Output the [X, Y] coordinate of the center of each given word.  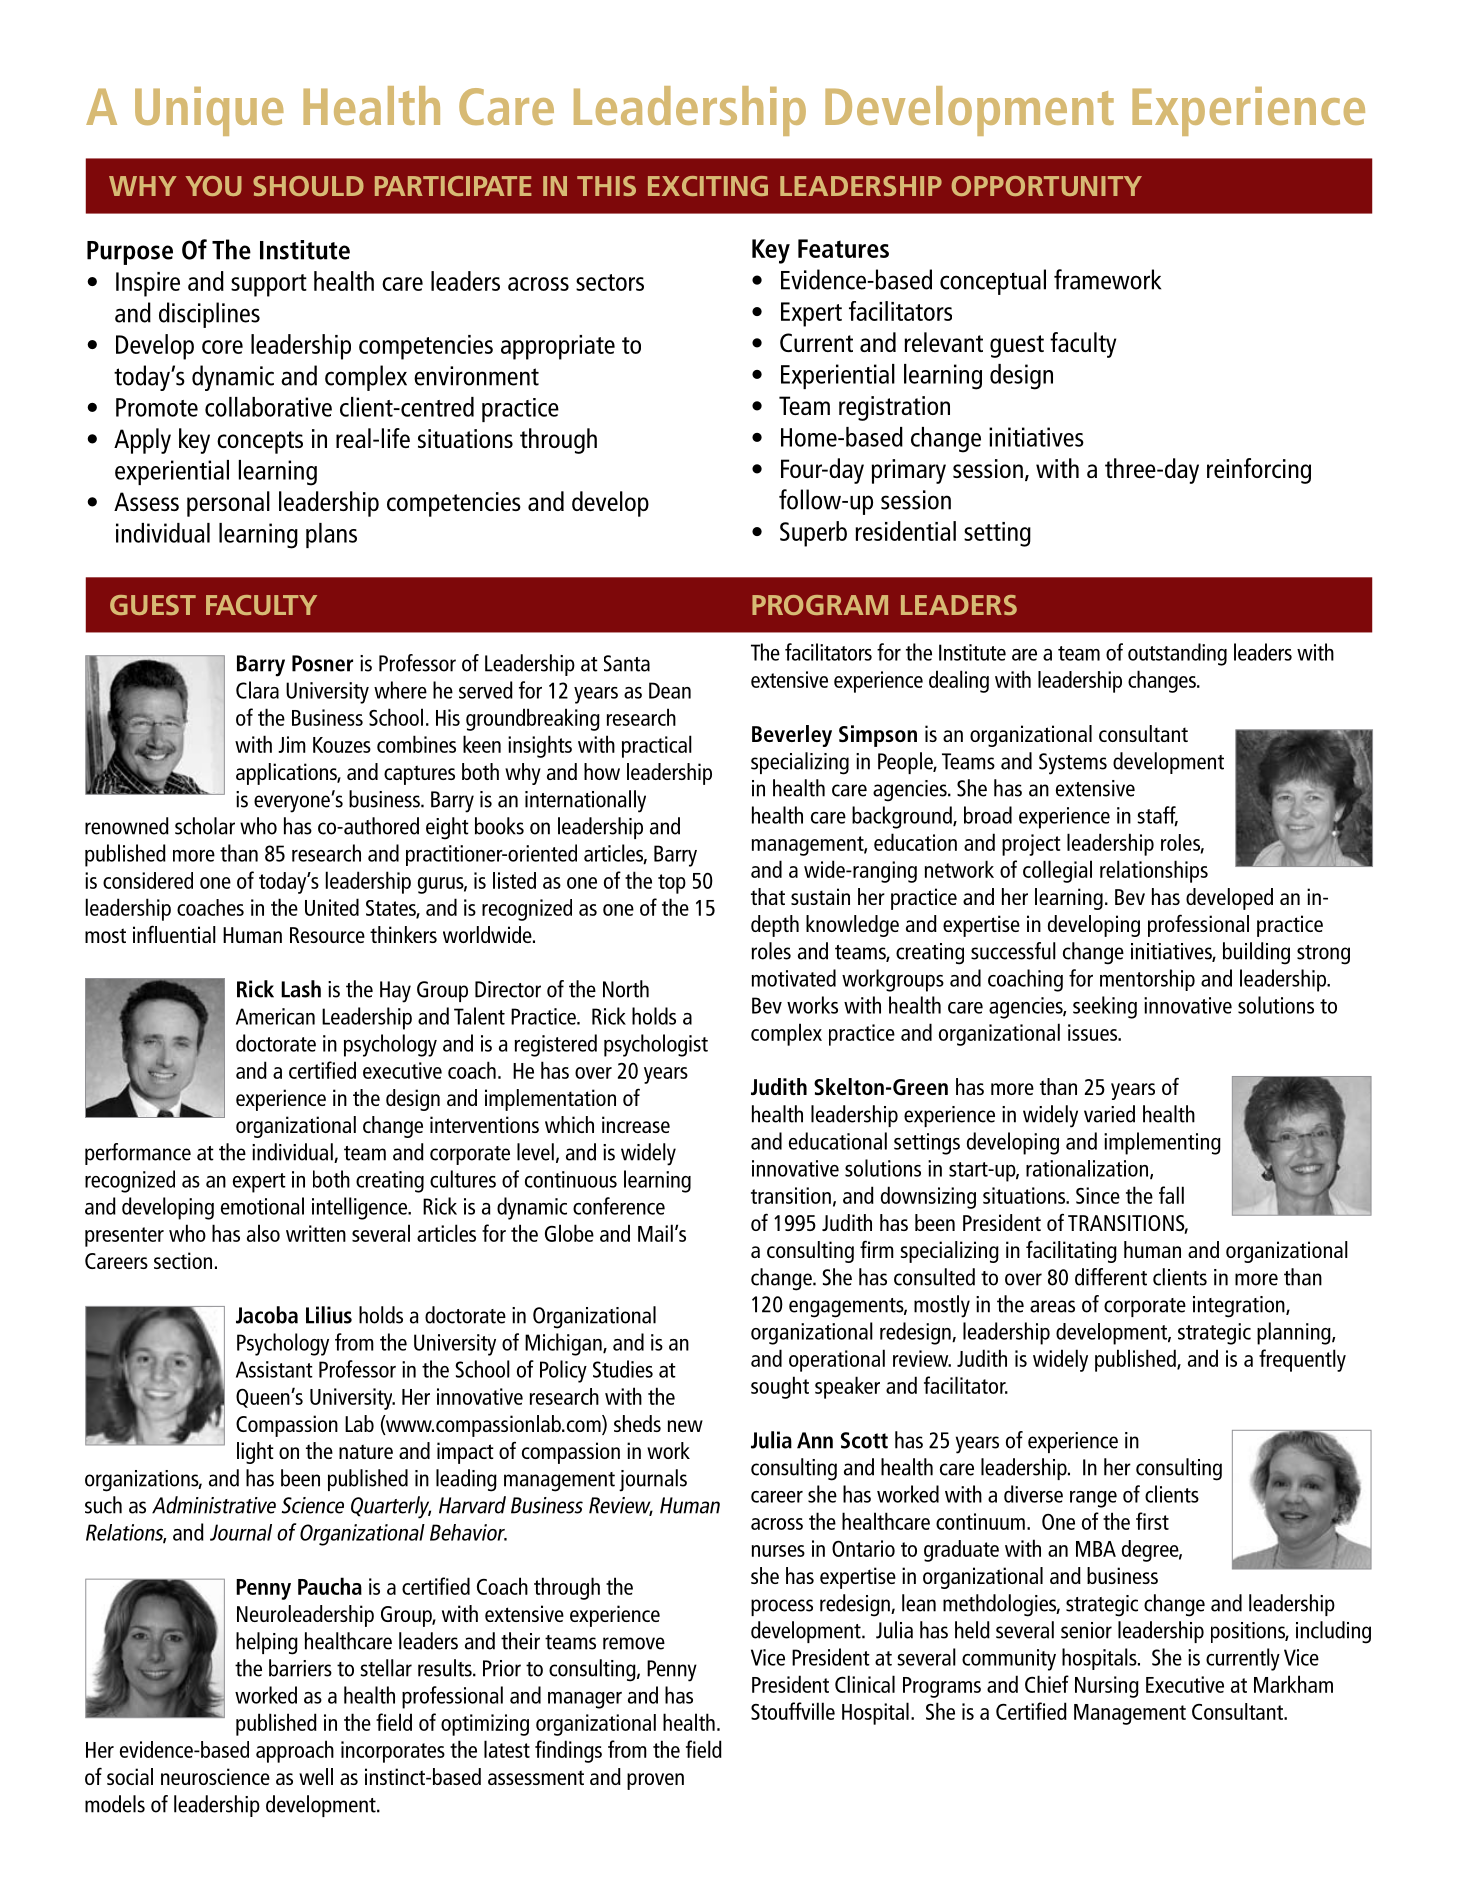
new [685, 1426]
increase [636, 1124]
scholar [205, 826]
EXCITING [708, 186]
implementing [1162, 1143]
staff [1157, 816]
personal [228, 504]
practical [657, 746]
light [255, 1453]
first [1152, 1521]
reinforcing [1259, 471]
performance [138, 1154]
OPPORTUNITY [1047, 186]
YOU [214, 186]
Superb [813, 534]
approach [295, 1751]
